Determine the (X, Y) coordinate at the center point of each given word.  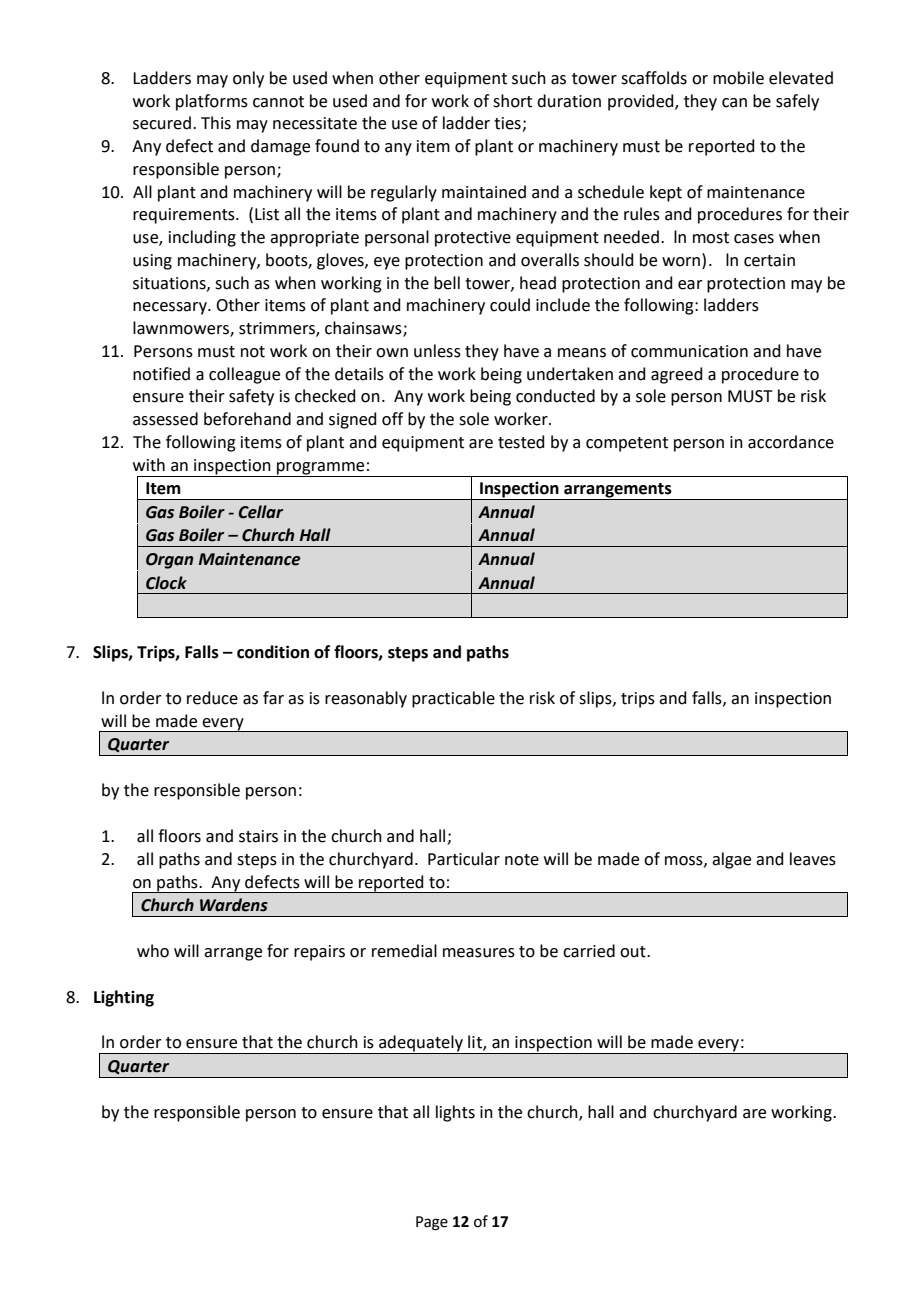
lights (455, 1113)
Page (432, 1223)
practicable (453, 699)
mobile (738, 78)
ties (508, 124)
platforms (212, 102)
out (634, 952)
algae (731, 860)
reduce (212, 698)
